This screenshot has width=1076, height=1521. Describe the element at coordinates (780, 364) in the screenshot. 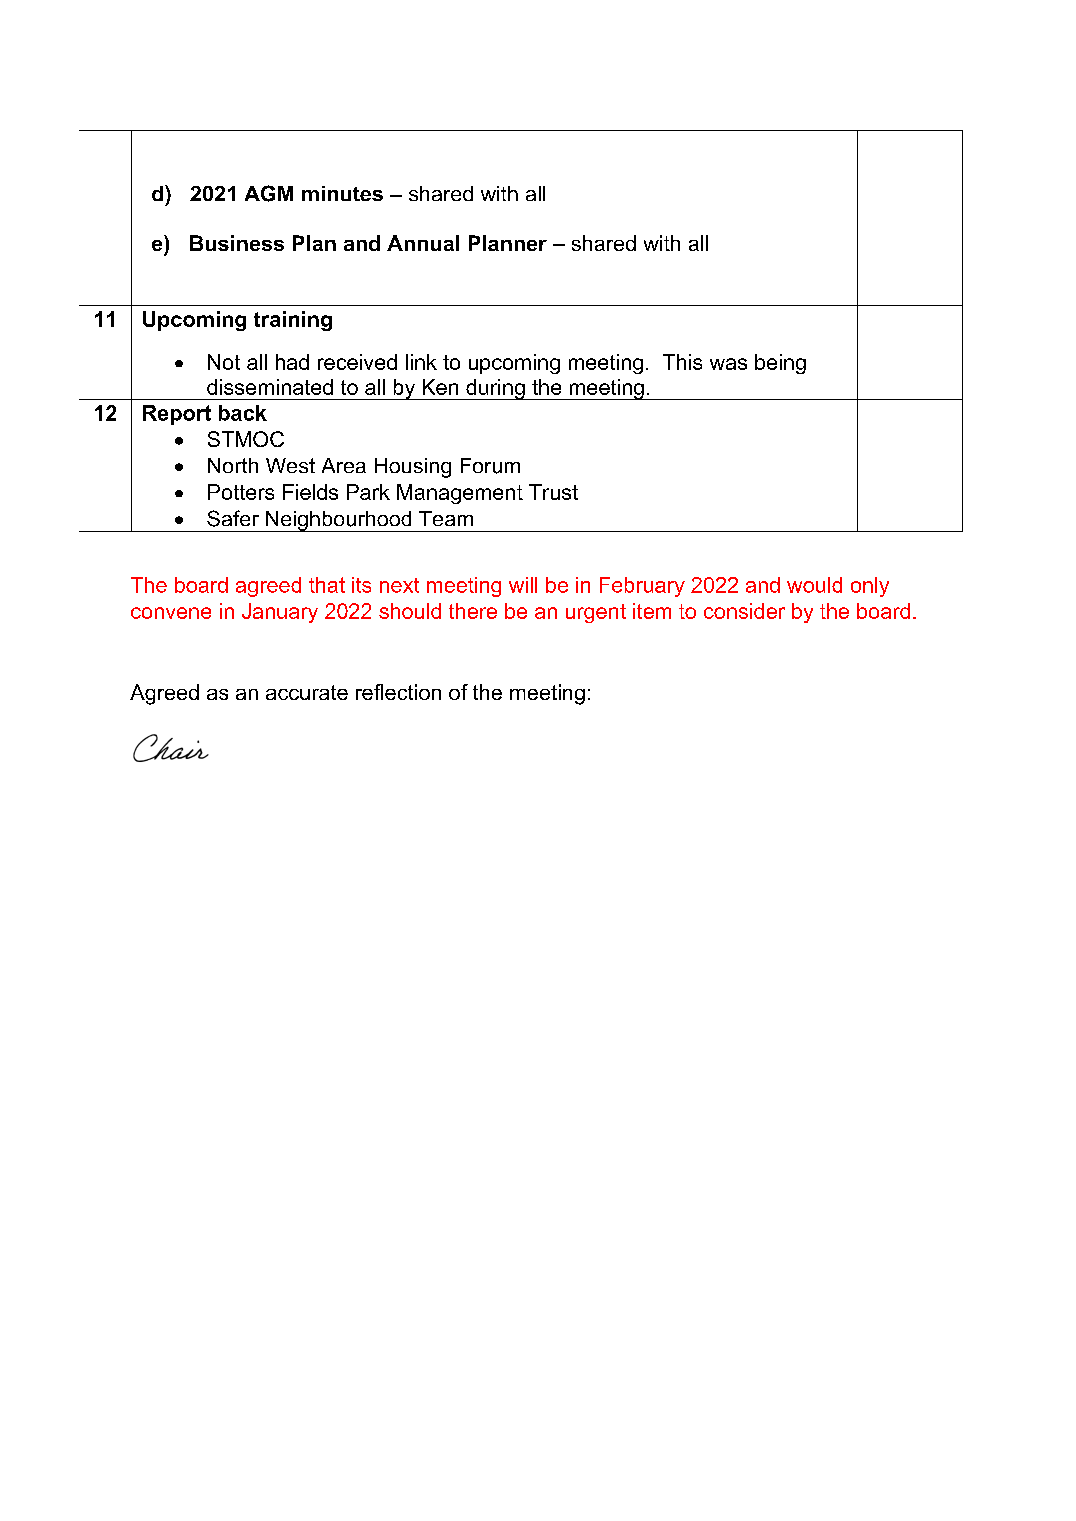

I see `being` at that location.
